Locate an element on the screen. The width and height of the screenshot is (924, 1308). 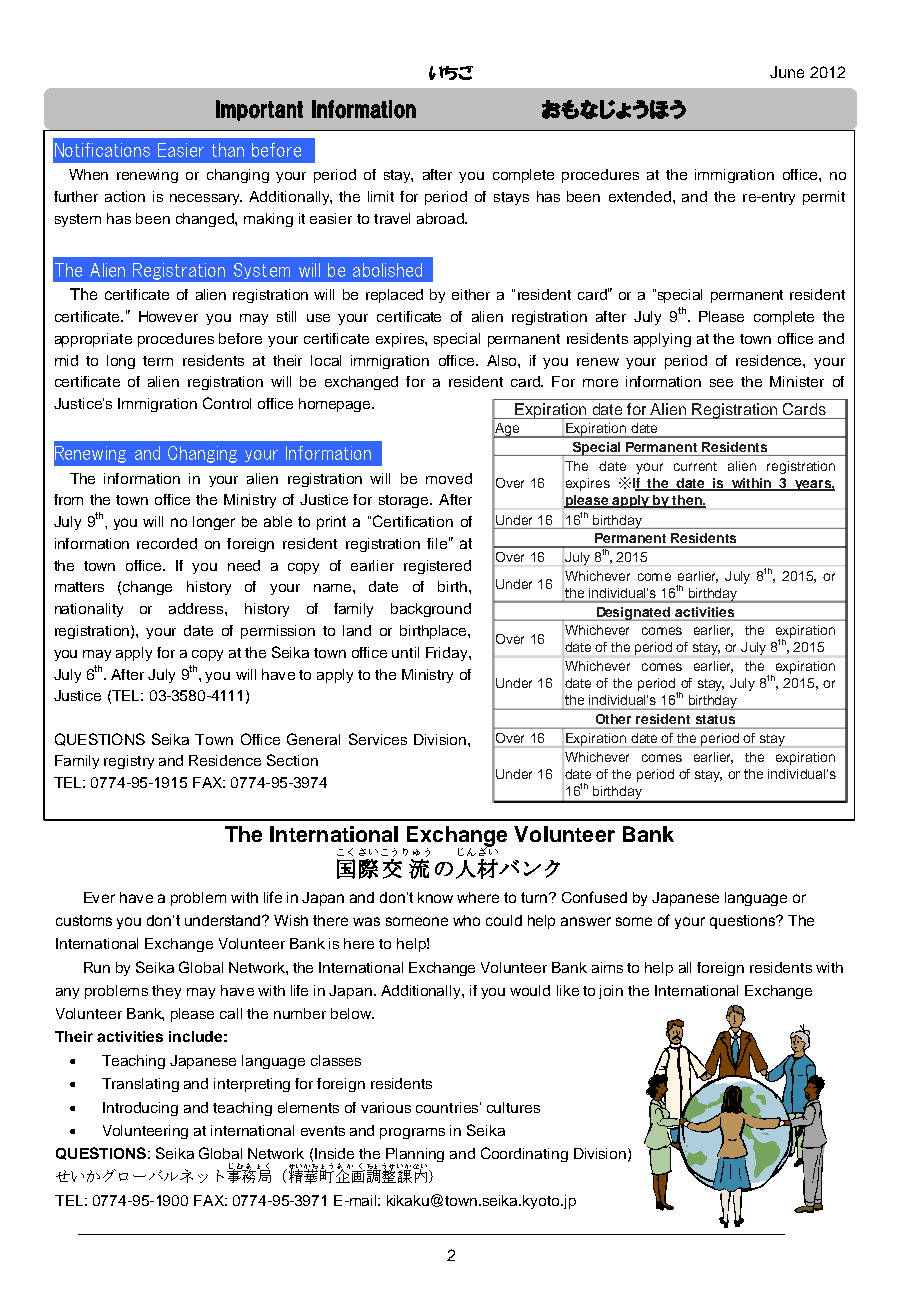
status is located at coordinates (715, 719).
